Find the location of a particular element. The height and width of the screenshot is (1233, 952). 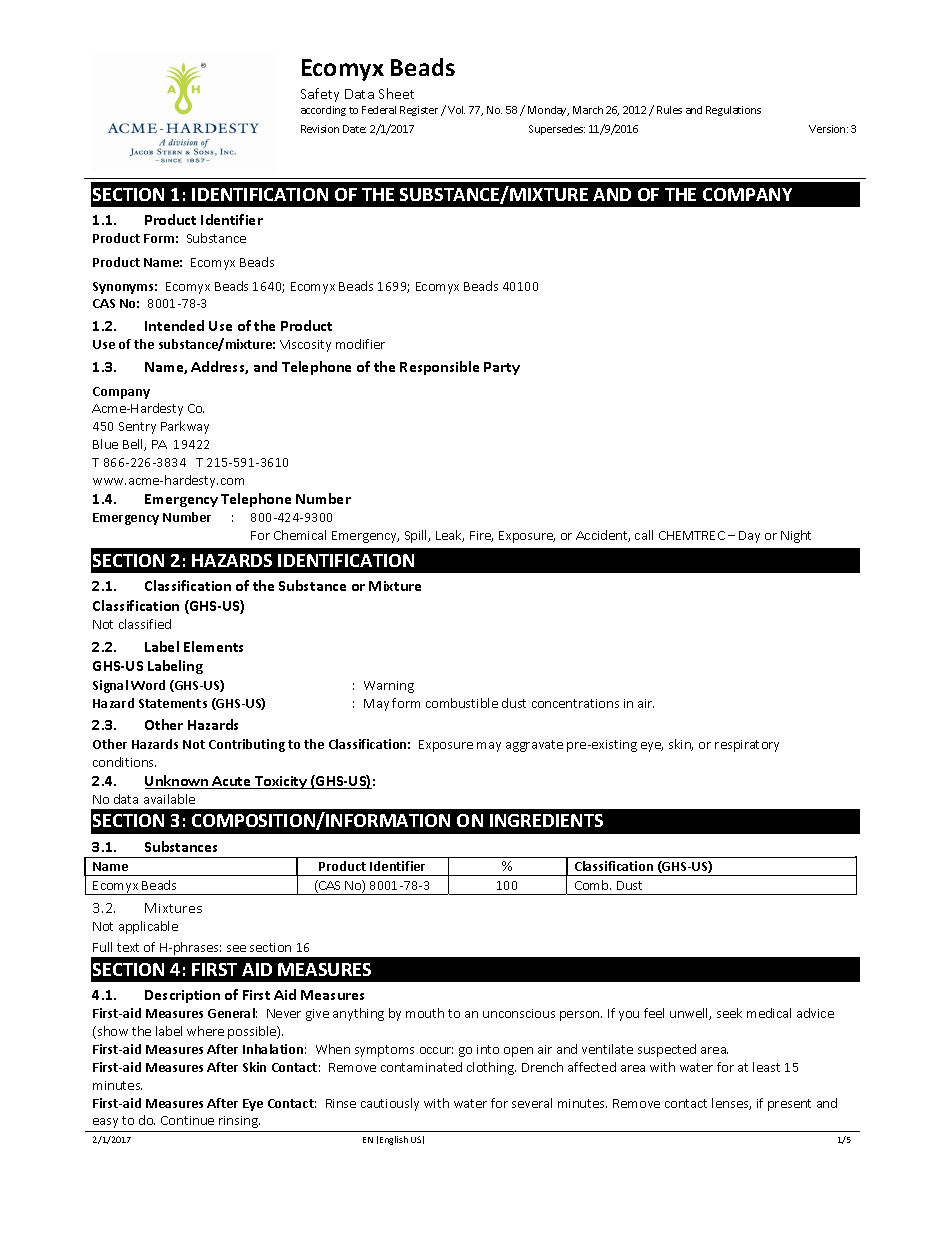

available is located at coordinates (169, 799).
